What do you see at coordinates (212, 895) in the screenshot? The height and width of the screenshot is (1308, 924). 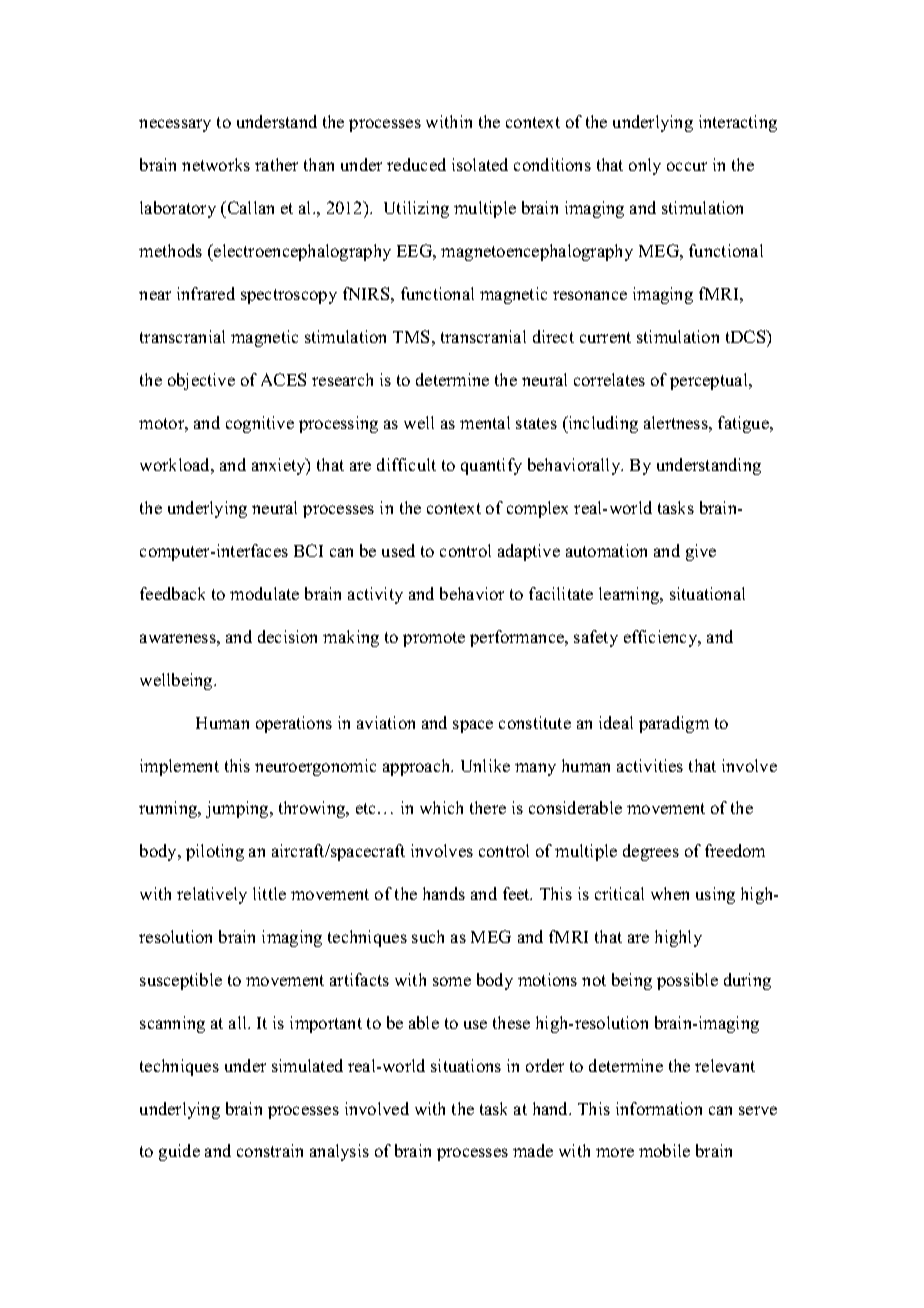 I see `relatively` at bounding box center [212, 895].
